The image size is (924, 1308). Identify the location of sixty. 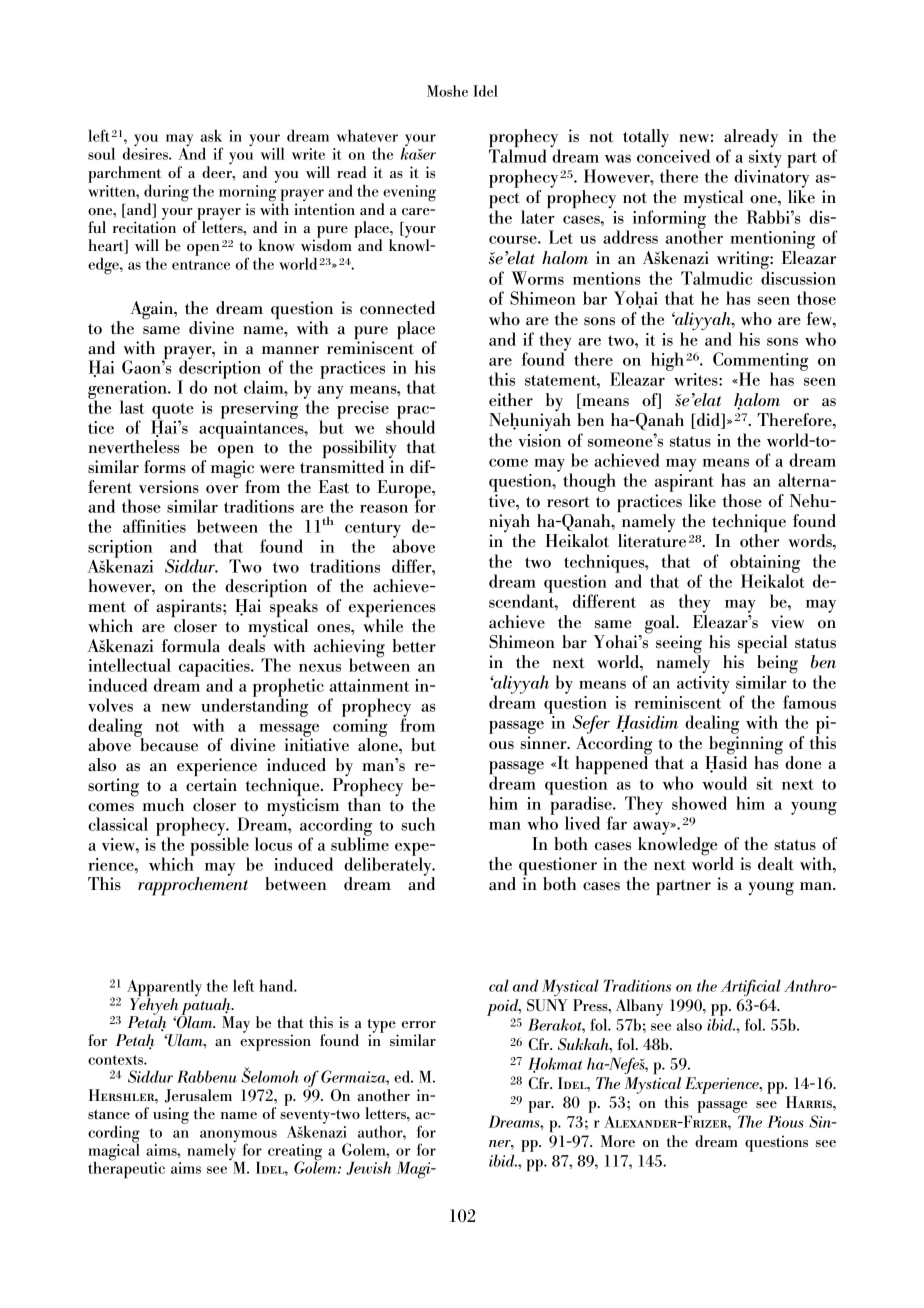
(765, 159).
